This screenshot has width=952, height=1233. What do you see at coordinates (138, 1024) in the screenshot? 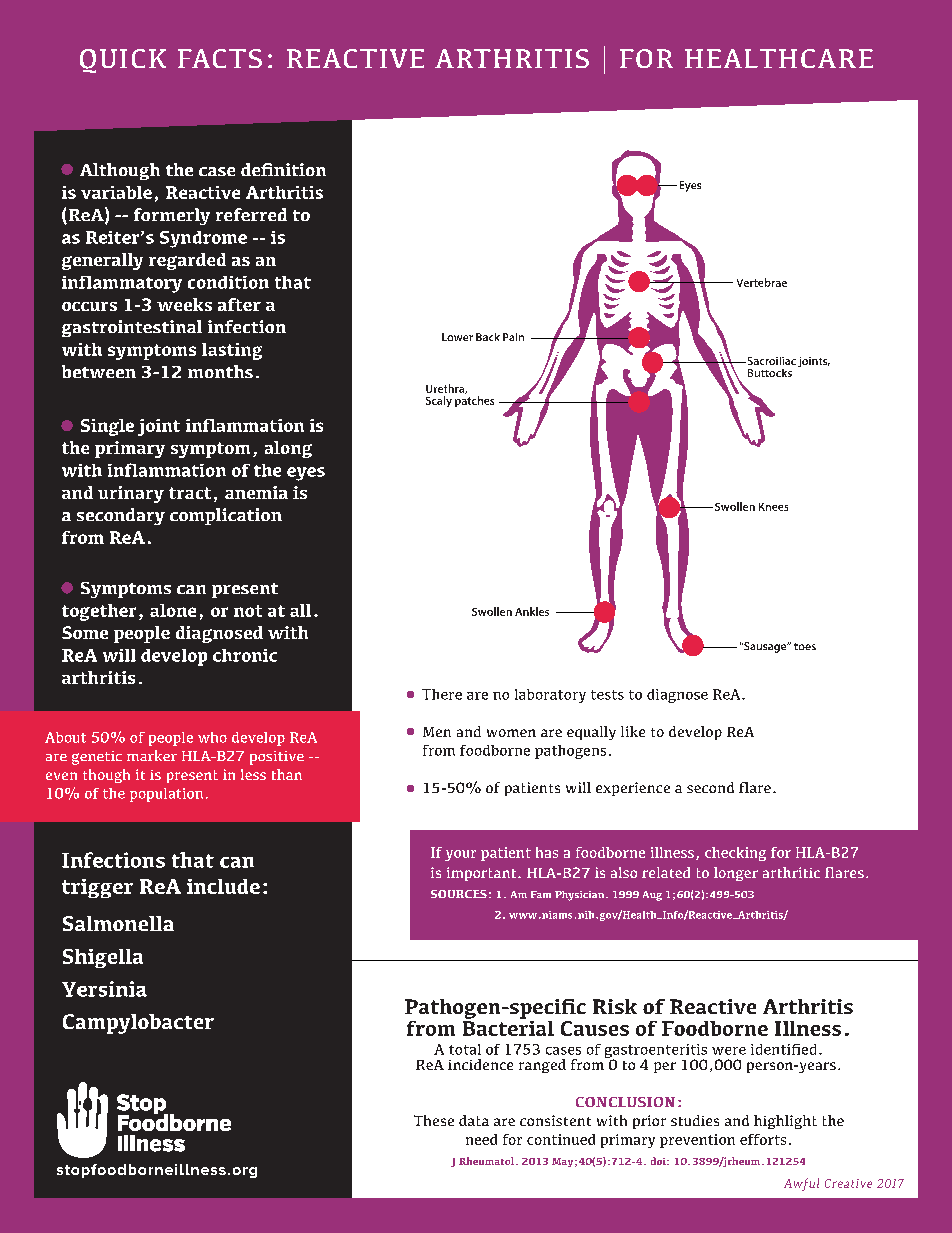
I see `Campylobacter` at bounding box center [138, 1024].
